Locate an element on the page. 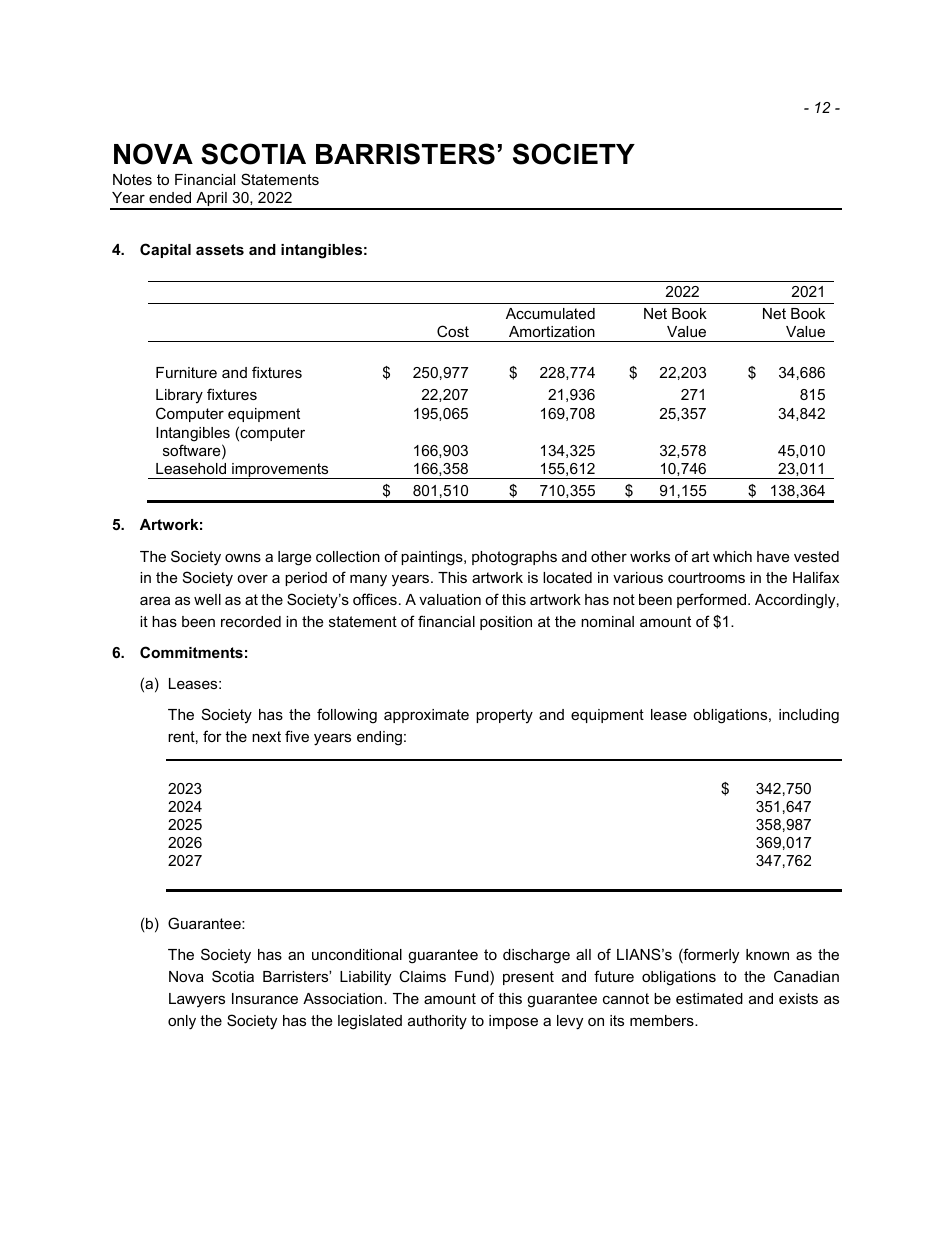 Image resolution: width=952 pixels, height=1233 pixels. Lawyers is located at coordinates (197, 1000).
